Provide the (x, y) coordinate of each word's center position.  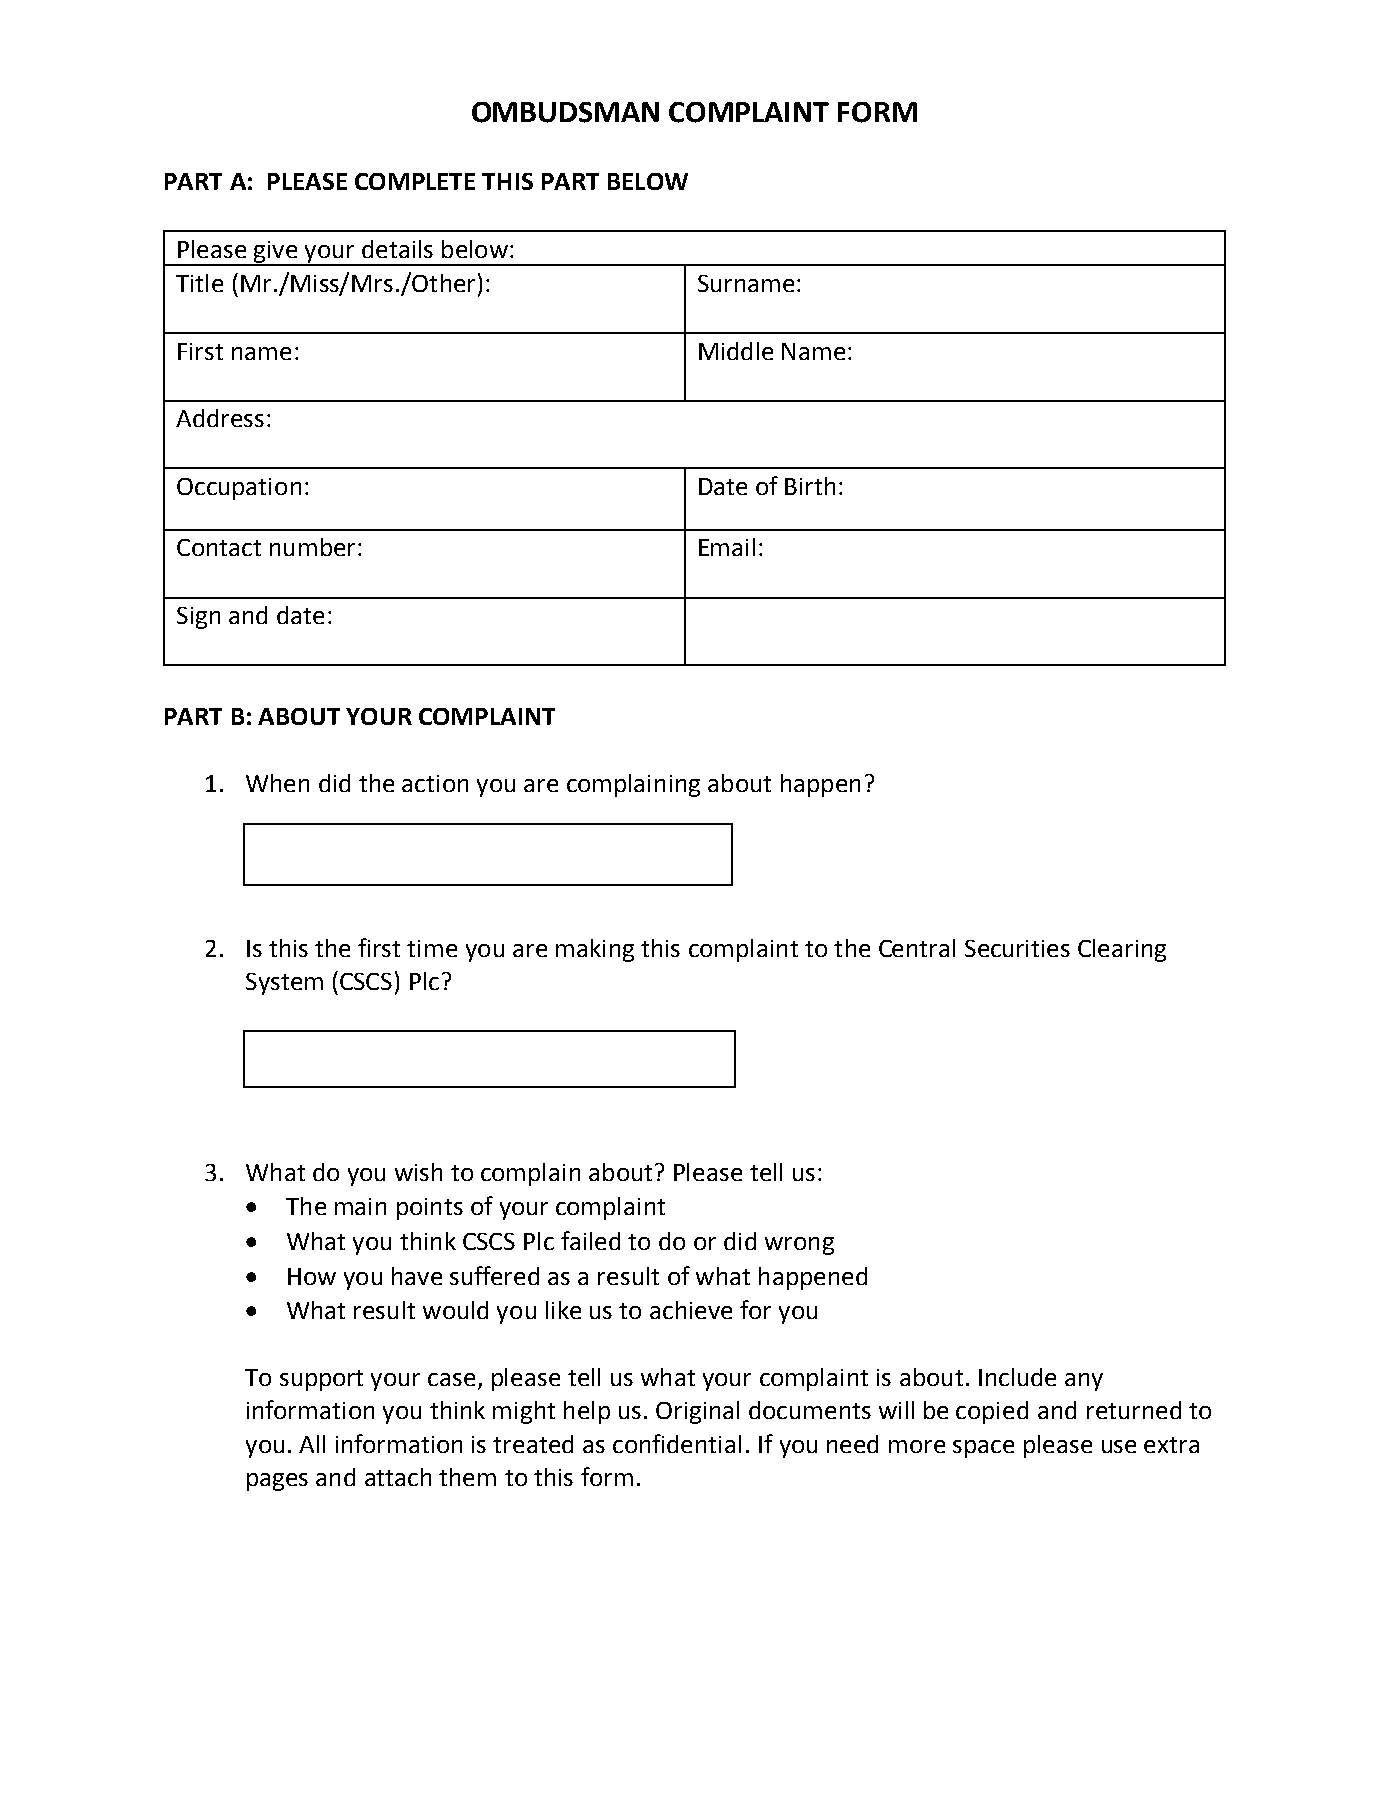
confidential (677, 1443)
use (1119, 1446)
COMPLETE (415, 181)
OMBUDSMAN (565, 112)
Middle (736, 351)
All (312, 1444)
